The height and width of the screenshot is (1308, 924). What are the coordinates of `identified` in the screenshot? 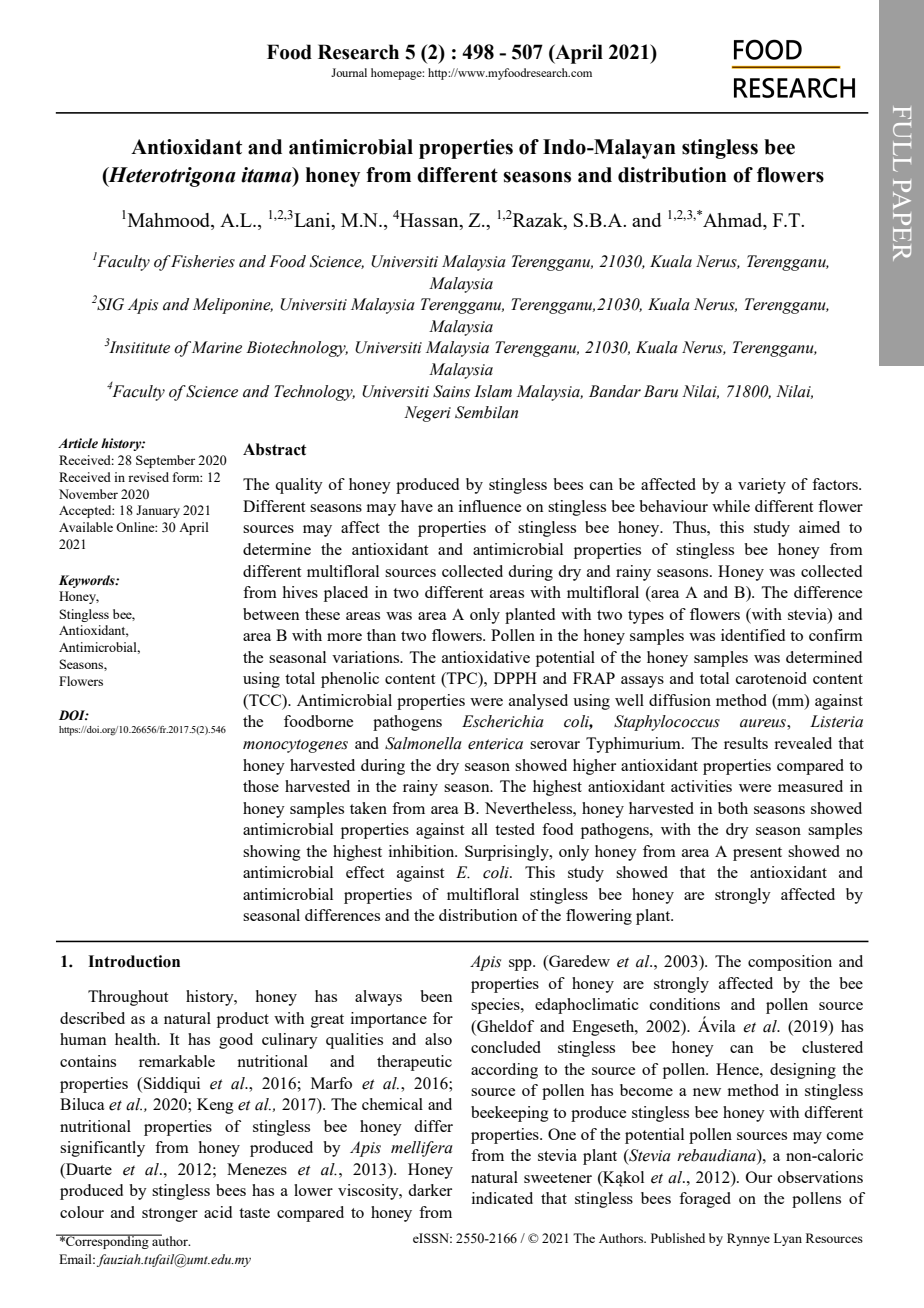 It's located at (753, 635).
